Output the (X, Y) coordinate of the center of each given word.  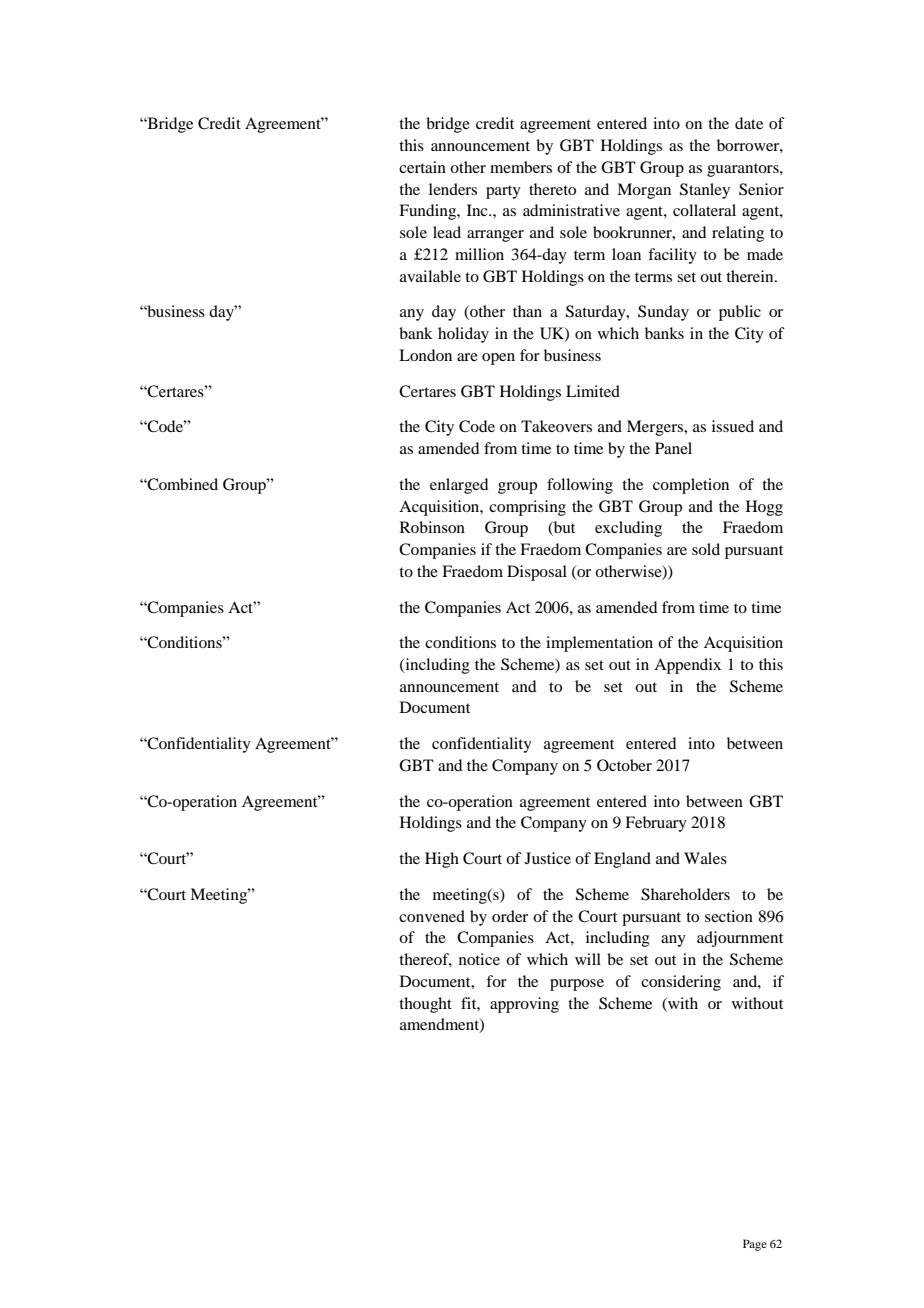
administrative (571, 210)
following (580, 486)
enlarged (459, 486)
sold (706, 549)
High (442, 860)
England (622, 860)
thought (425, 1005)
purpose (577, 985)
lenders (453, 189)
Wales (705, 858)
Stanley (705, 191)
